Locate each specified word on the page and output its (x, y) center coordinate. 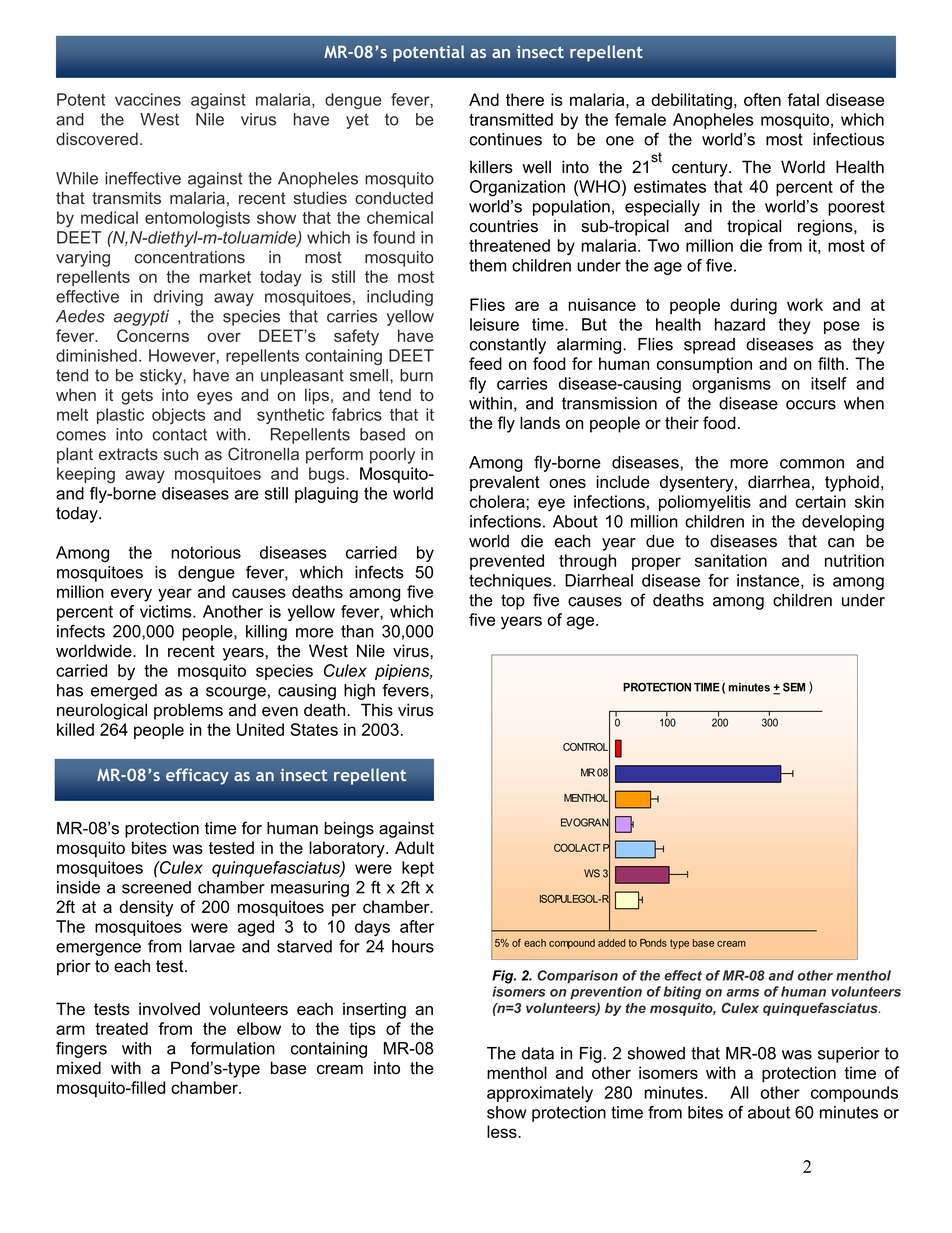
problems (188, 711)
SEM (794, 687)
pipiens (403, 672)
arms (742, 993)
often (762, 99)
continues (506, 139)
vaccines (148, 99)
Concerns (153, 335)
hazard (740, 324)
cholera (498, 501)
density (146, 908)
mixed (79, 1068)
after (417, 926)
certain (820, 501)
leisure (494, 324)
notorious (206, 552)
